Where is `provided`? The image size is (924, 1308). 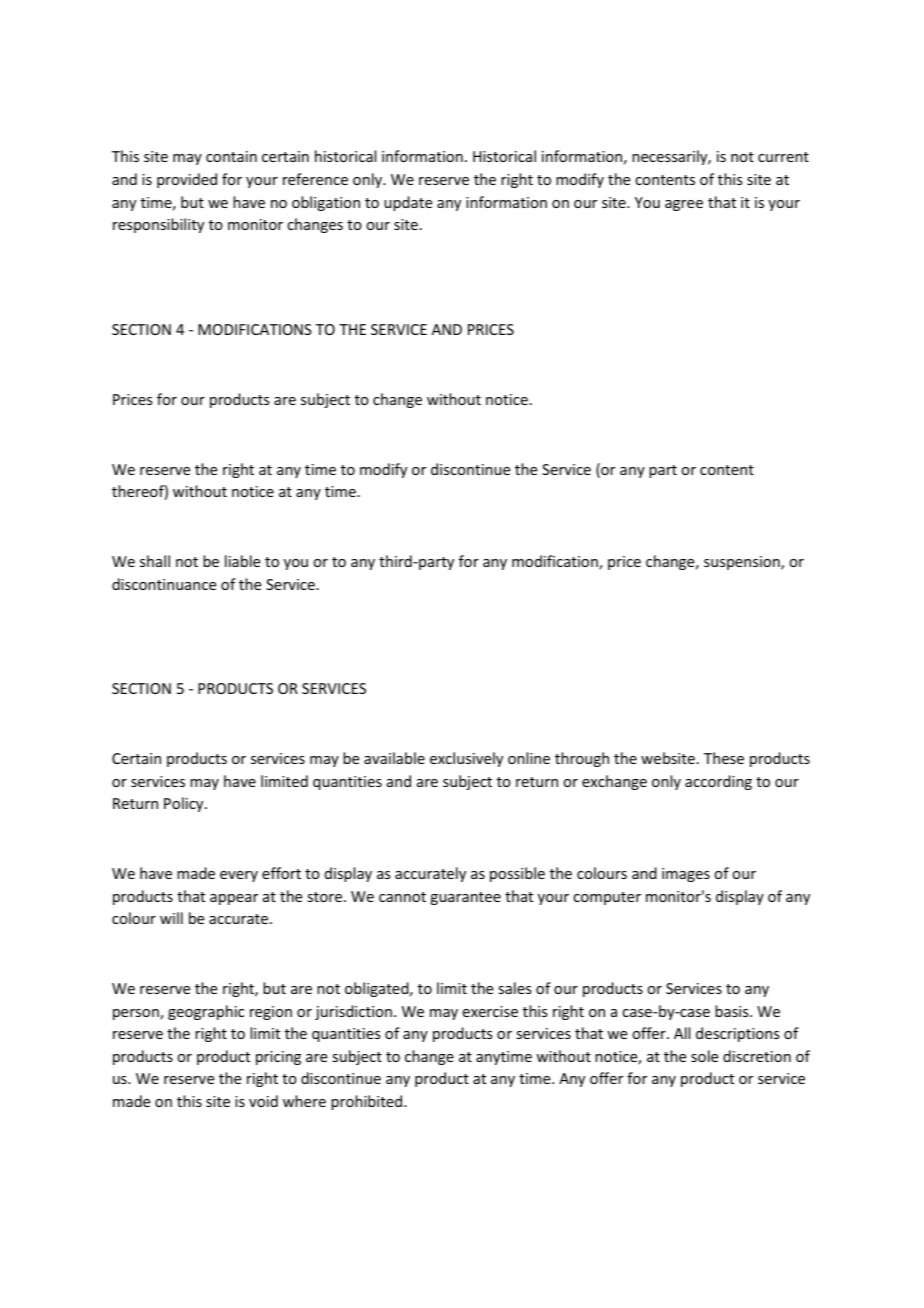
provided is located at coordinates (187, 180).
